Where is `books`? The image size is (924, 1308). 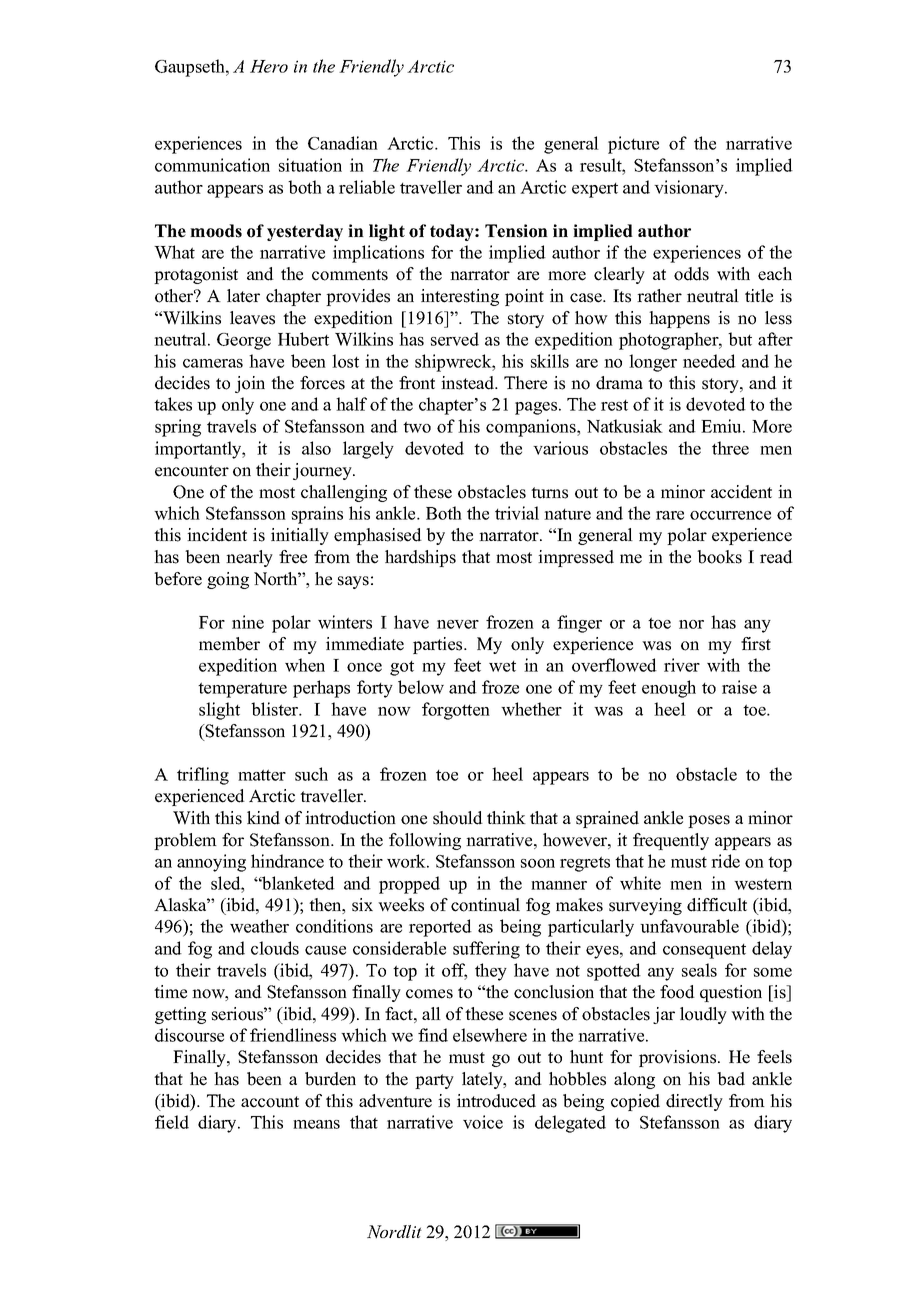
books is located at coordinates (719, 557).
